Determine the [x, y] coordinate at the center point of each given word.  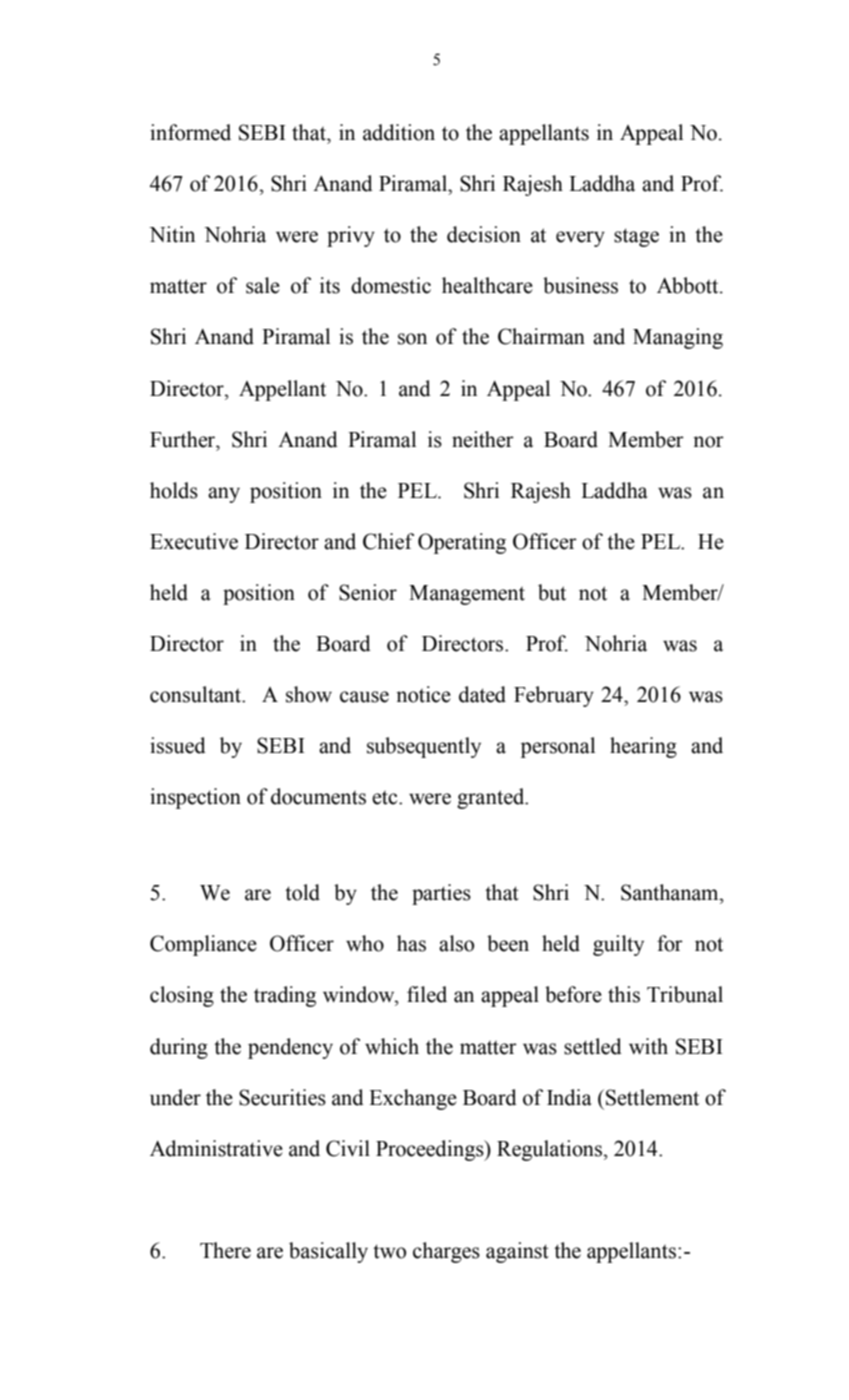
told [302, 892]
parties [441, 894]
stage [636, 237]
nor [708, 442]
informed [190, 132]
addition [399, 132]
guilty [618, 945]
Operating [462, 543]
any [224, 495]
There [225, 1250]
